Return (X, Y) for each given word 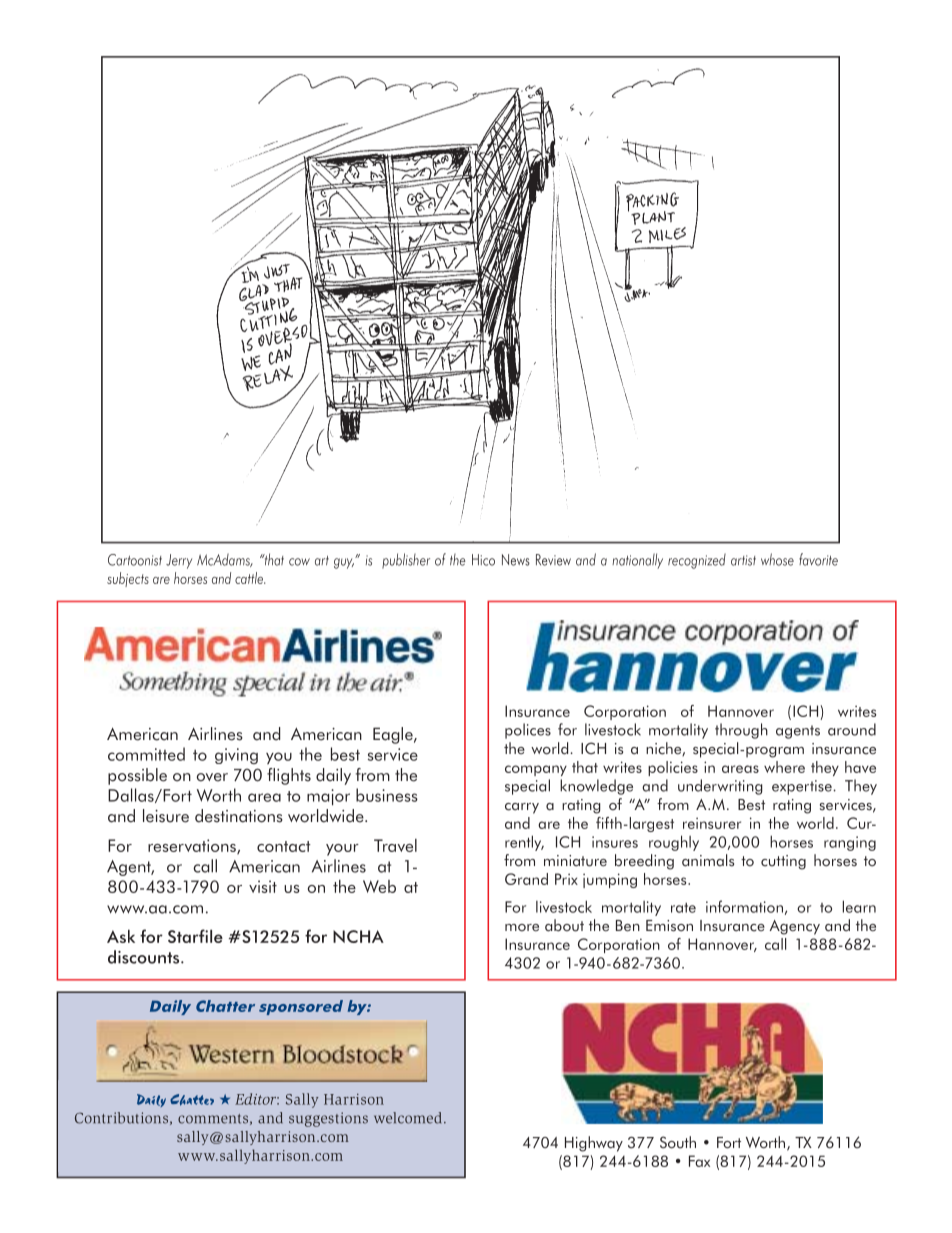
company (536, 770)
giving (236, 756)
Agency (794, 927)
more (522, 928)
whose (777, 559)
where (784, 767)
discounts (145, 957)
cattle (250, 578)
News (516, 560)
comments (213, 1119)
